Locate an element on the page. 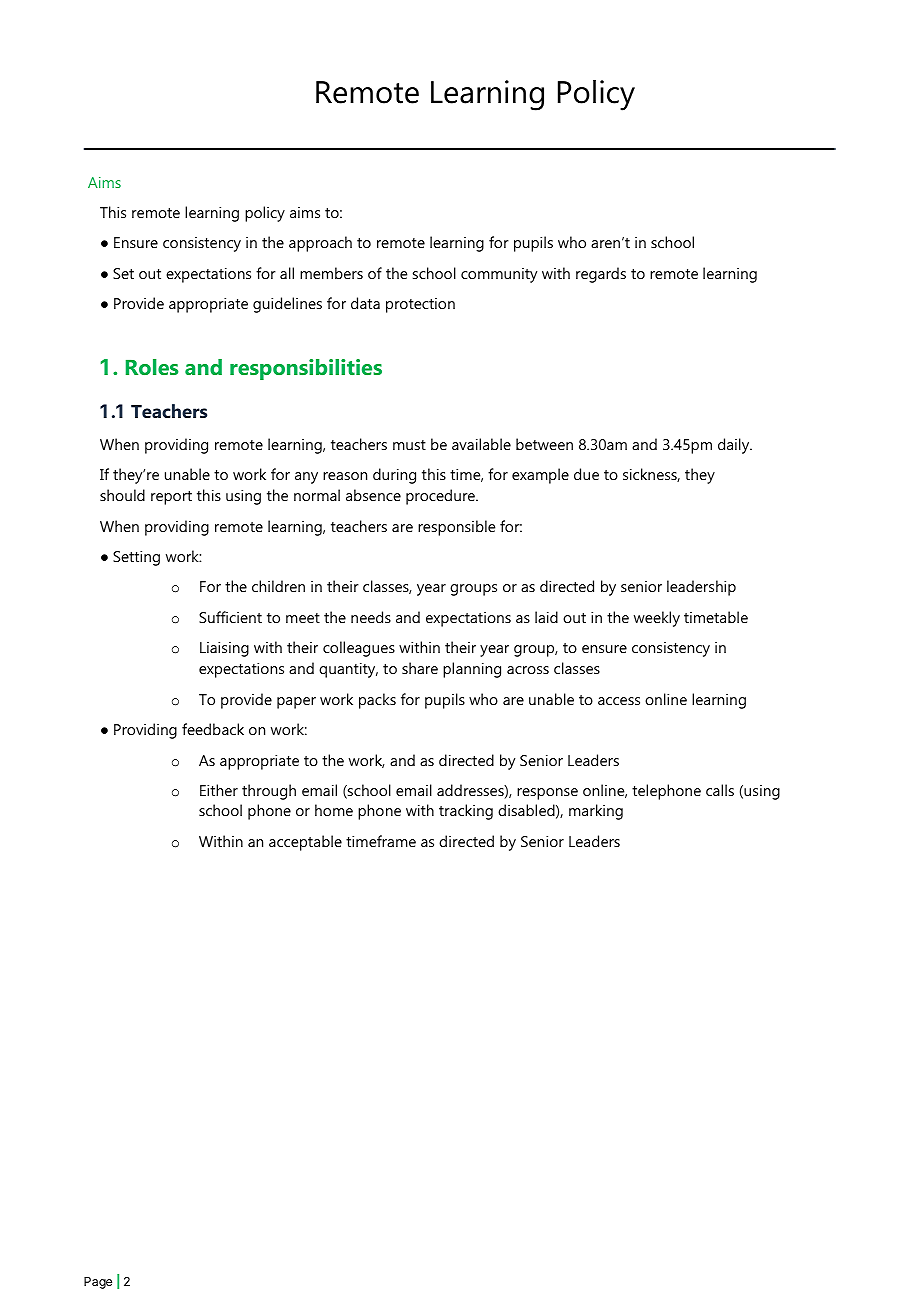 This page has width=924, height=1308. procedure is located at coordinates (441, 497).
